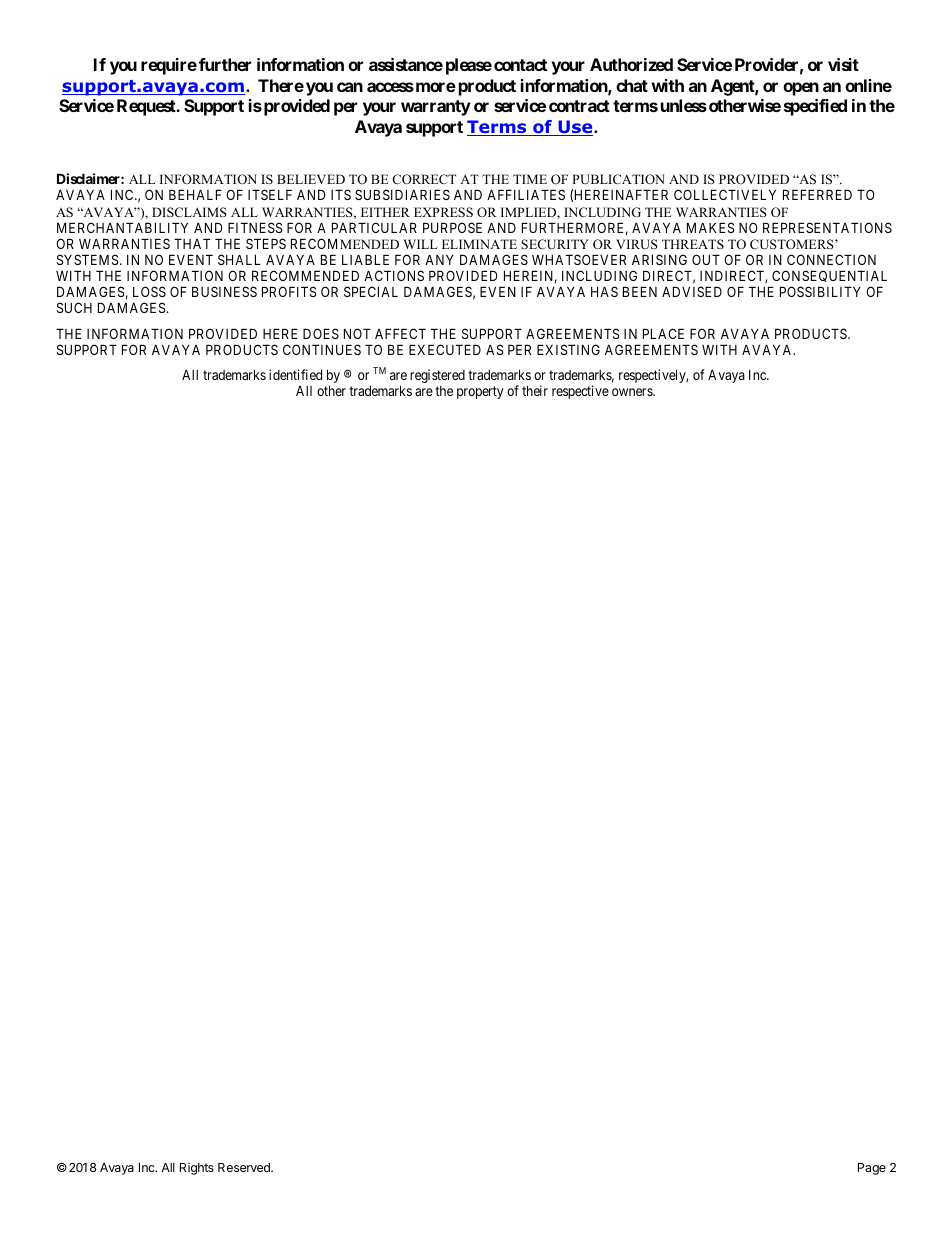  I want to click on Page, so click(872, 1169).
